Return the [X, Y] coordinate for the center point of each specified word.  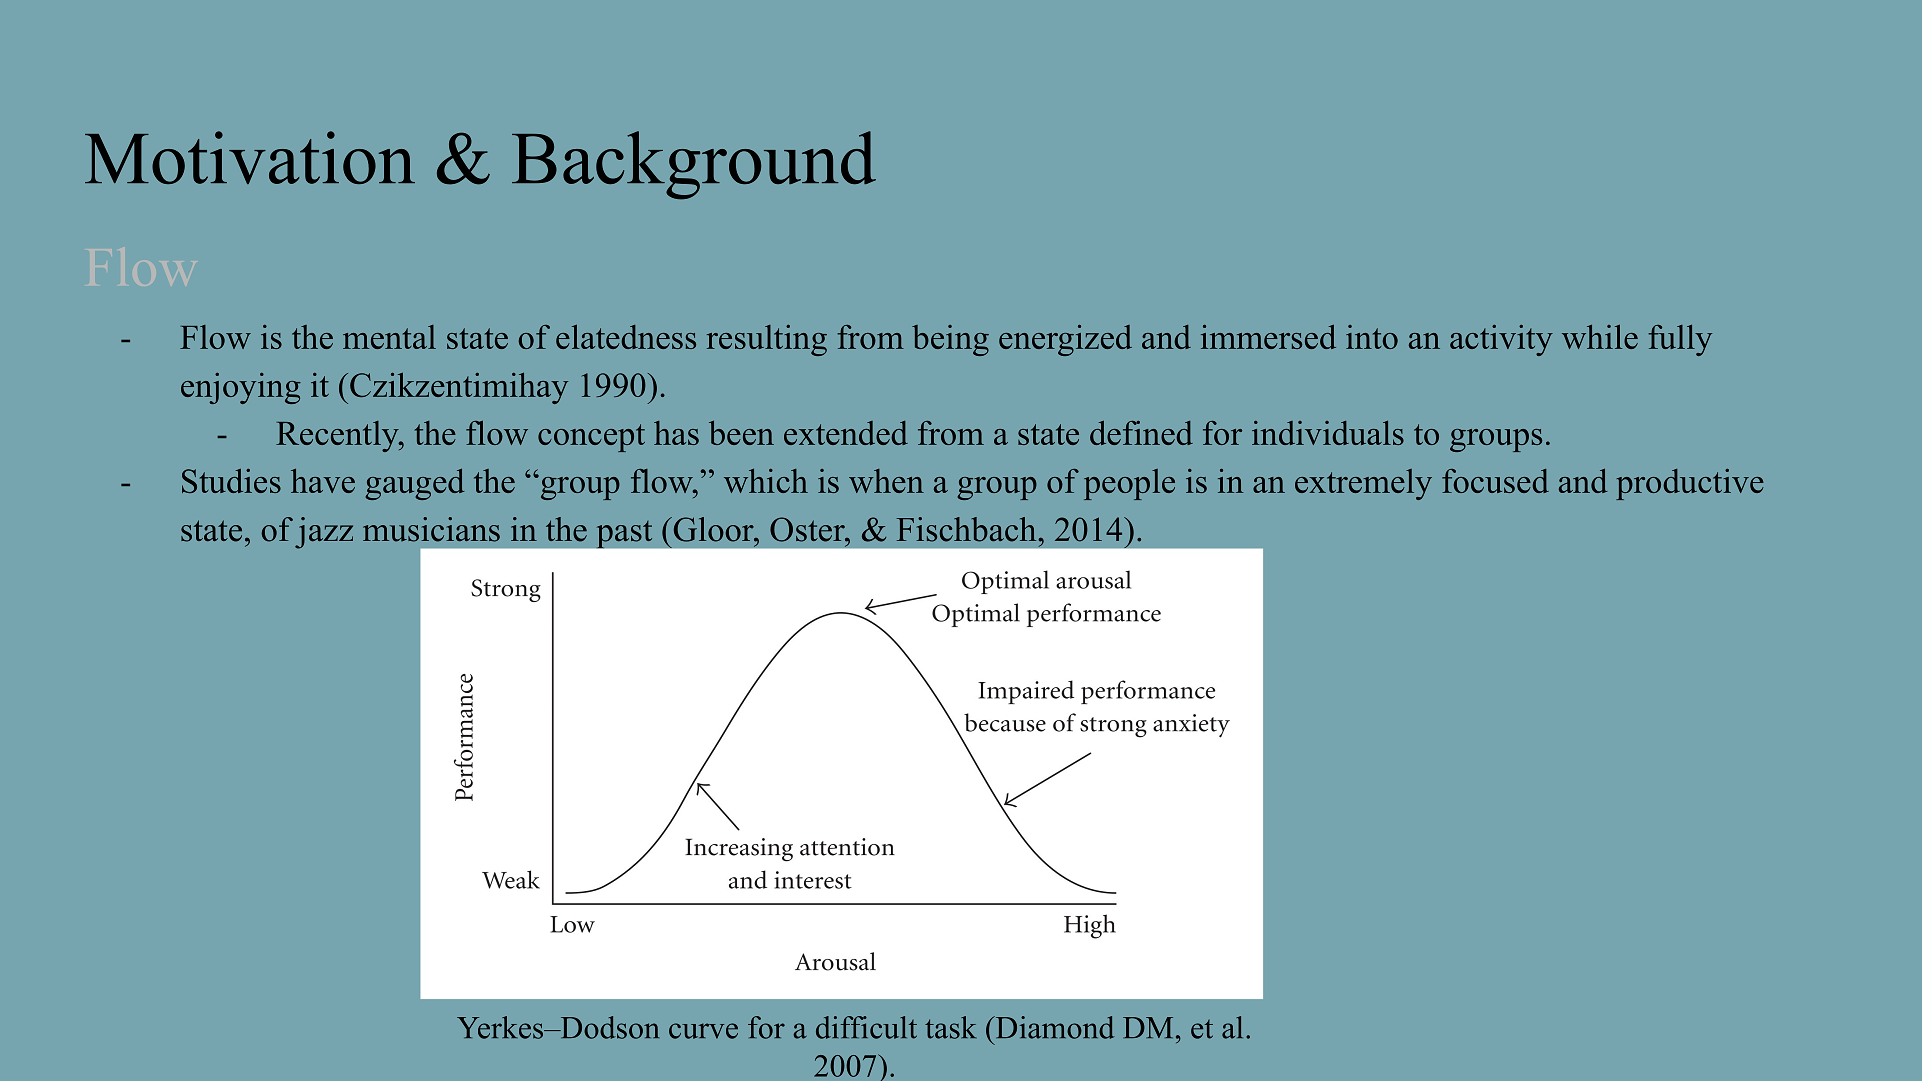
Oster [808, 529]
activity [1501, 340]
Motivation [250, 157]
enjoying [241, 388]
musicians [431, 529]
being [950, 340]
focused [1495, 481]
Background [694, 165]
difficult [866, 1027]
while [1600, 337]
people [1129, 484]
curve [703, 1031]
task [951, 1027]
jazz [324, 533]
